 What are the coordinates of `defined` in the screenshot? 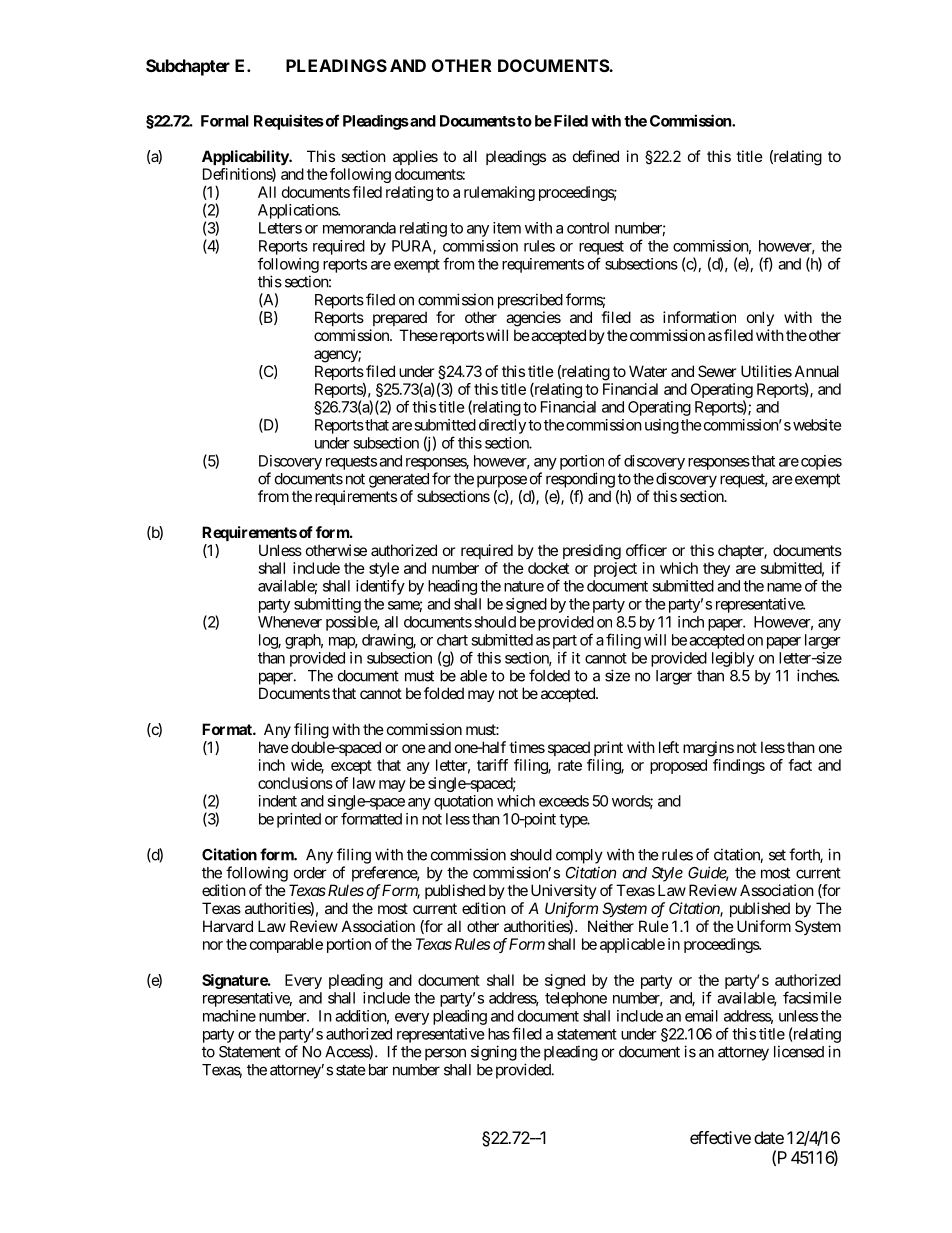 It's located at (596, 156).
